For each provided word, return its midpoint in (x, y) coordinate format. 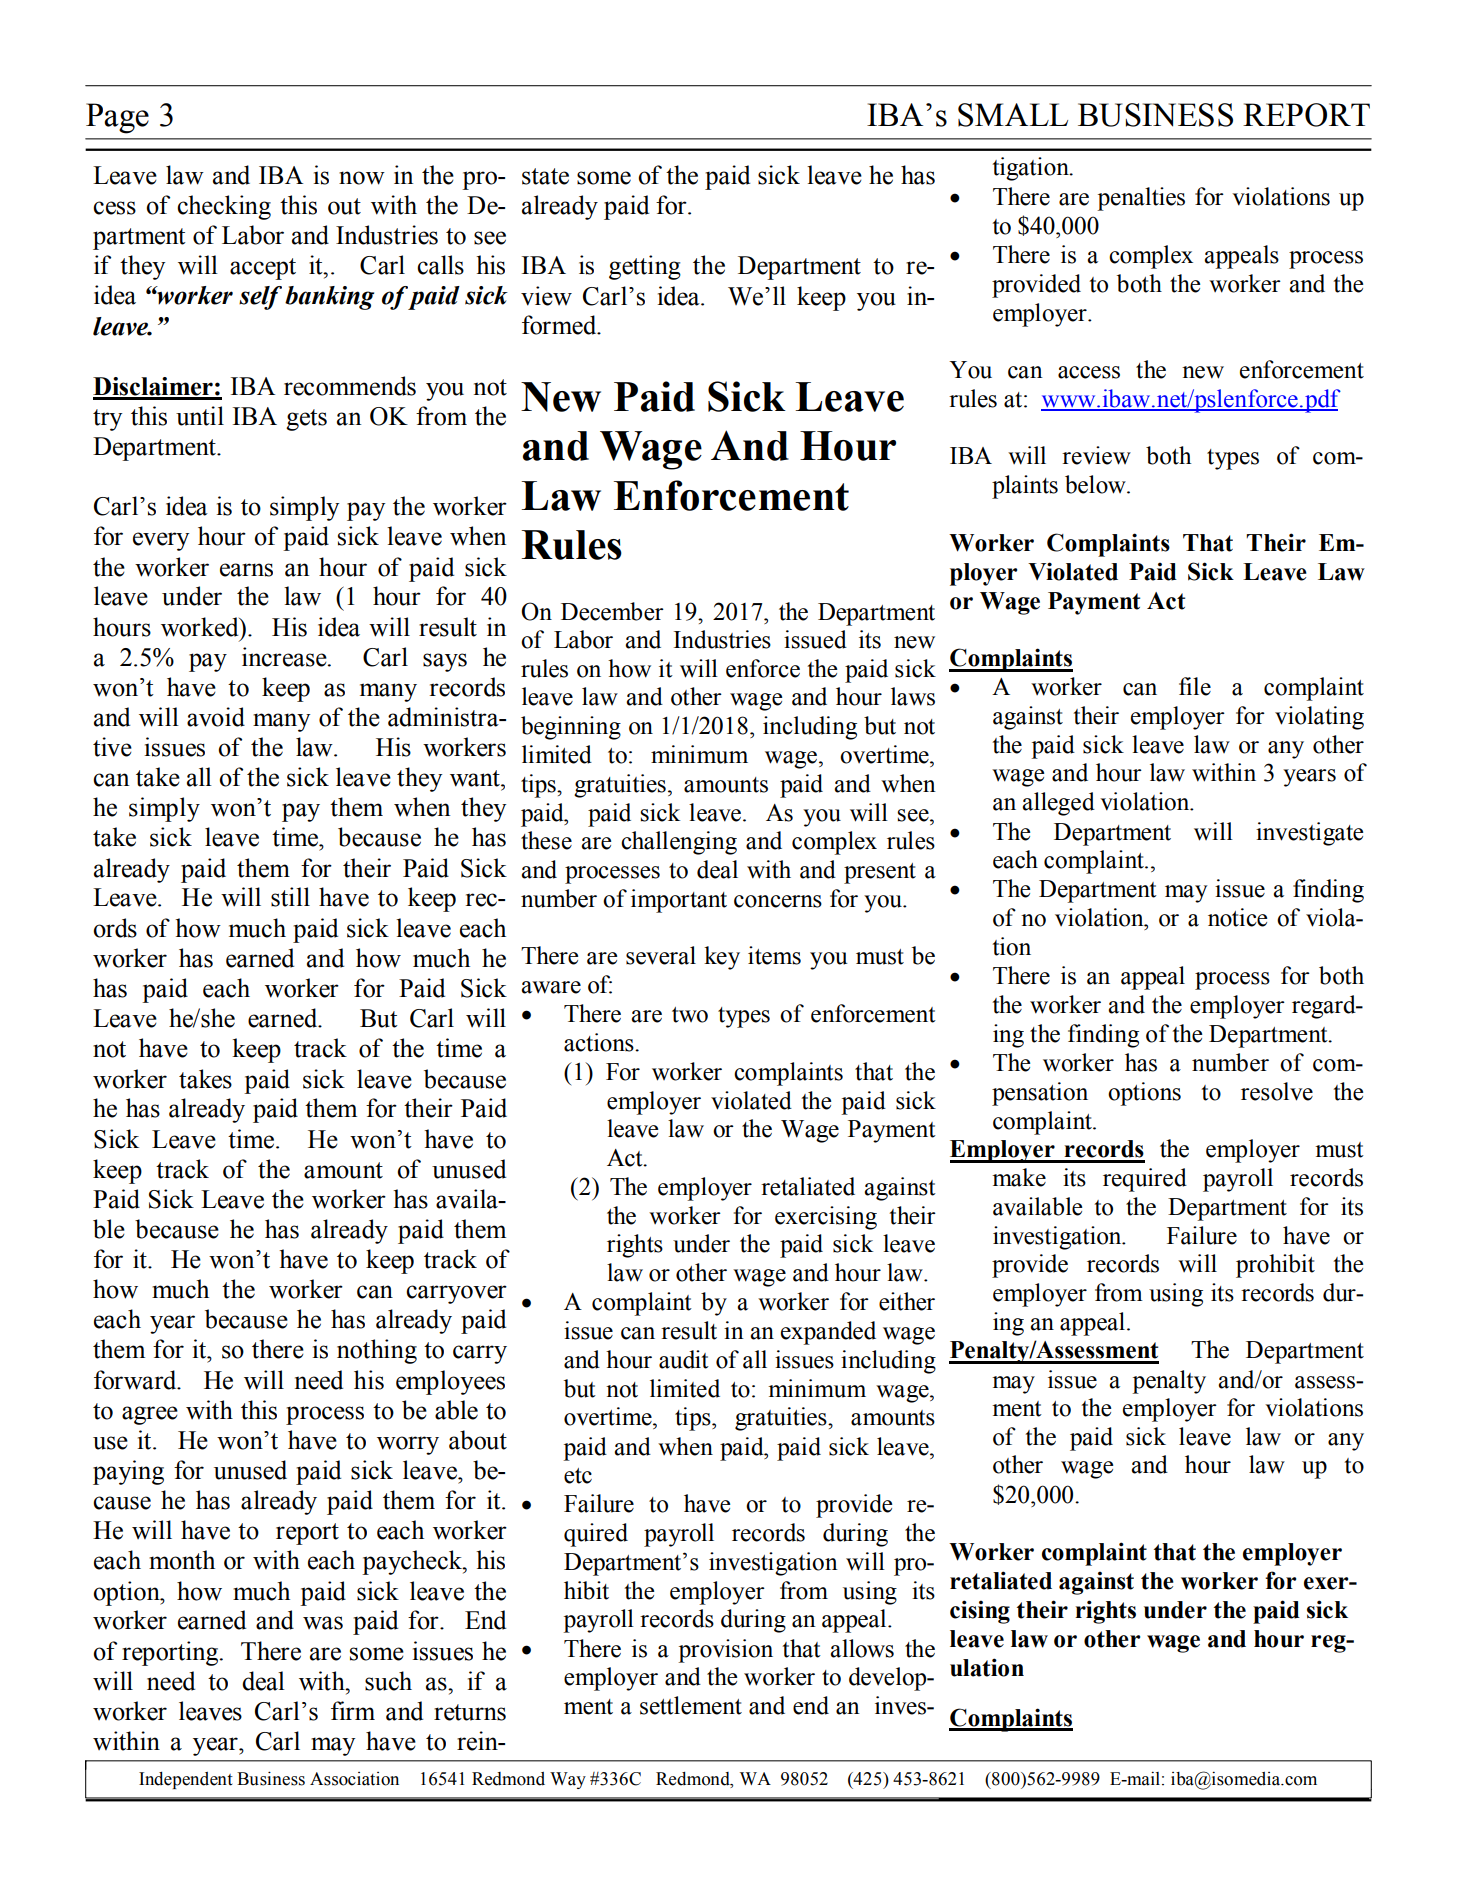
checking (224, 207)
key (722, 958)
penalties (1141, 199)
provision (725, 1651)
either (907, 1301)
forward (136, 1380)
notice (1237, 917)
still (290, 897)
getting (645, 267)
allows (862, 1648)
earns (246, 570)
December (612, 611)
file (1195, 686)
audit (684, 1359)
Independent (186, 1780)
